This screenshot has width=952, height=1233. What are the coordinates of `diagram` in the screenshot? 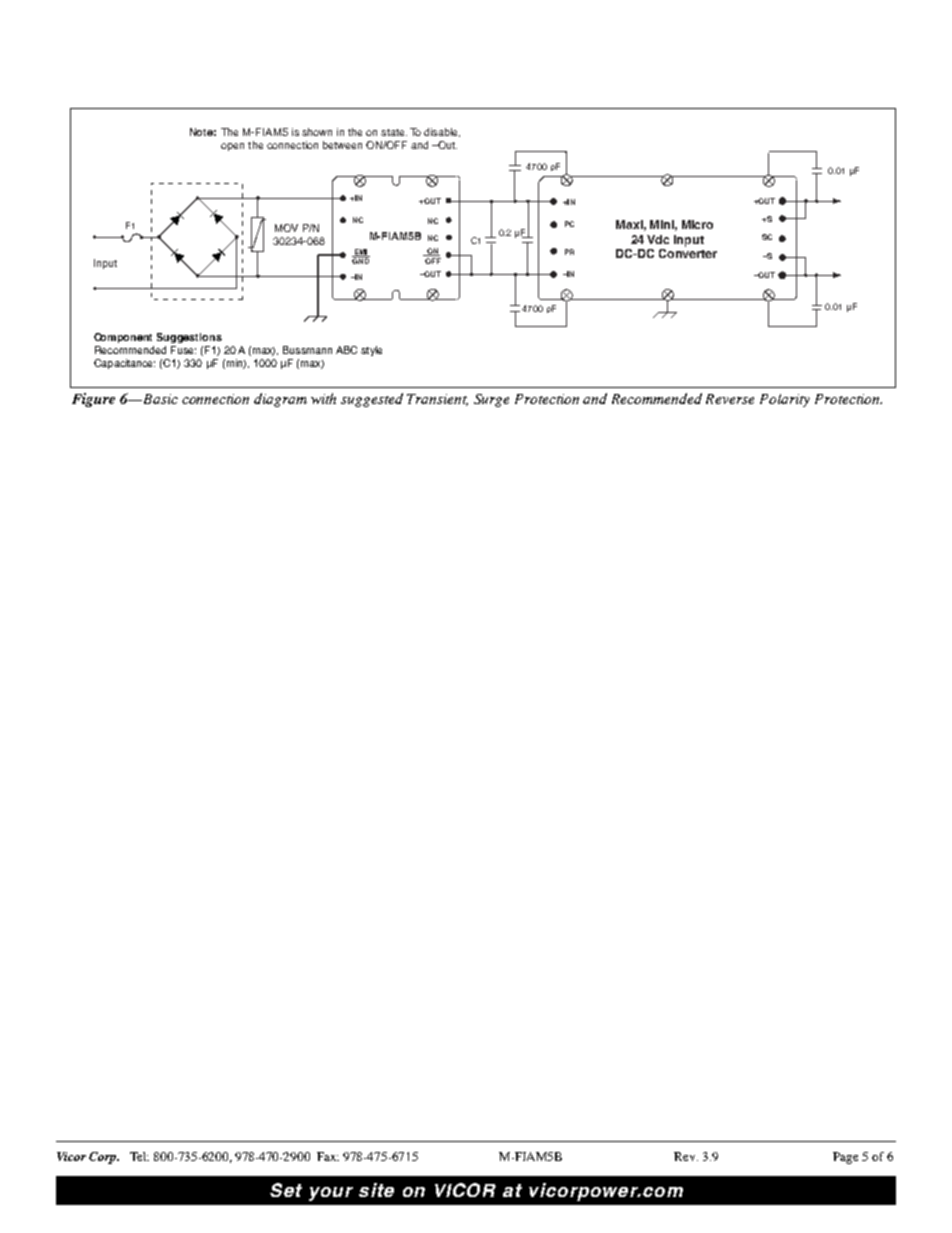 It's located at (280, 400).
